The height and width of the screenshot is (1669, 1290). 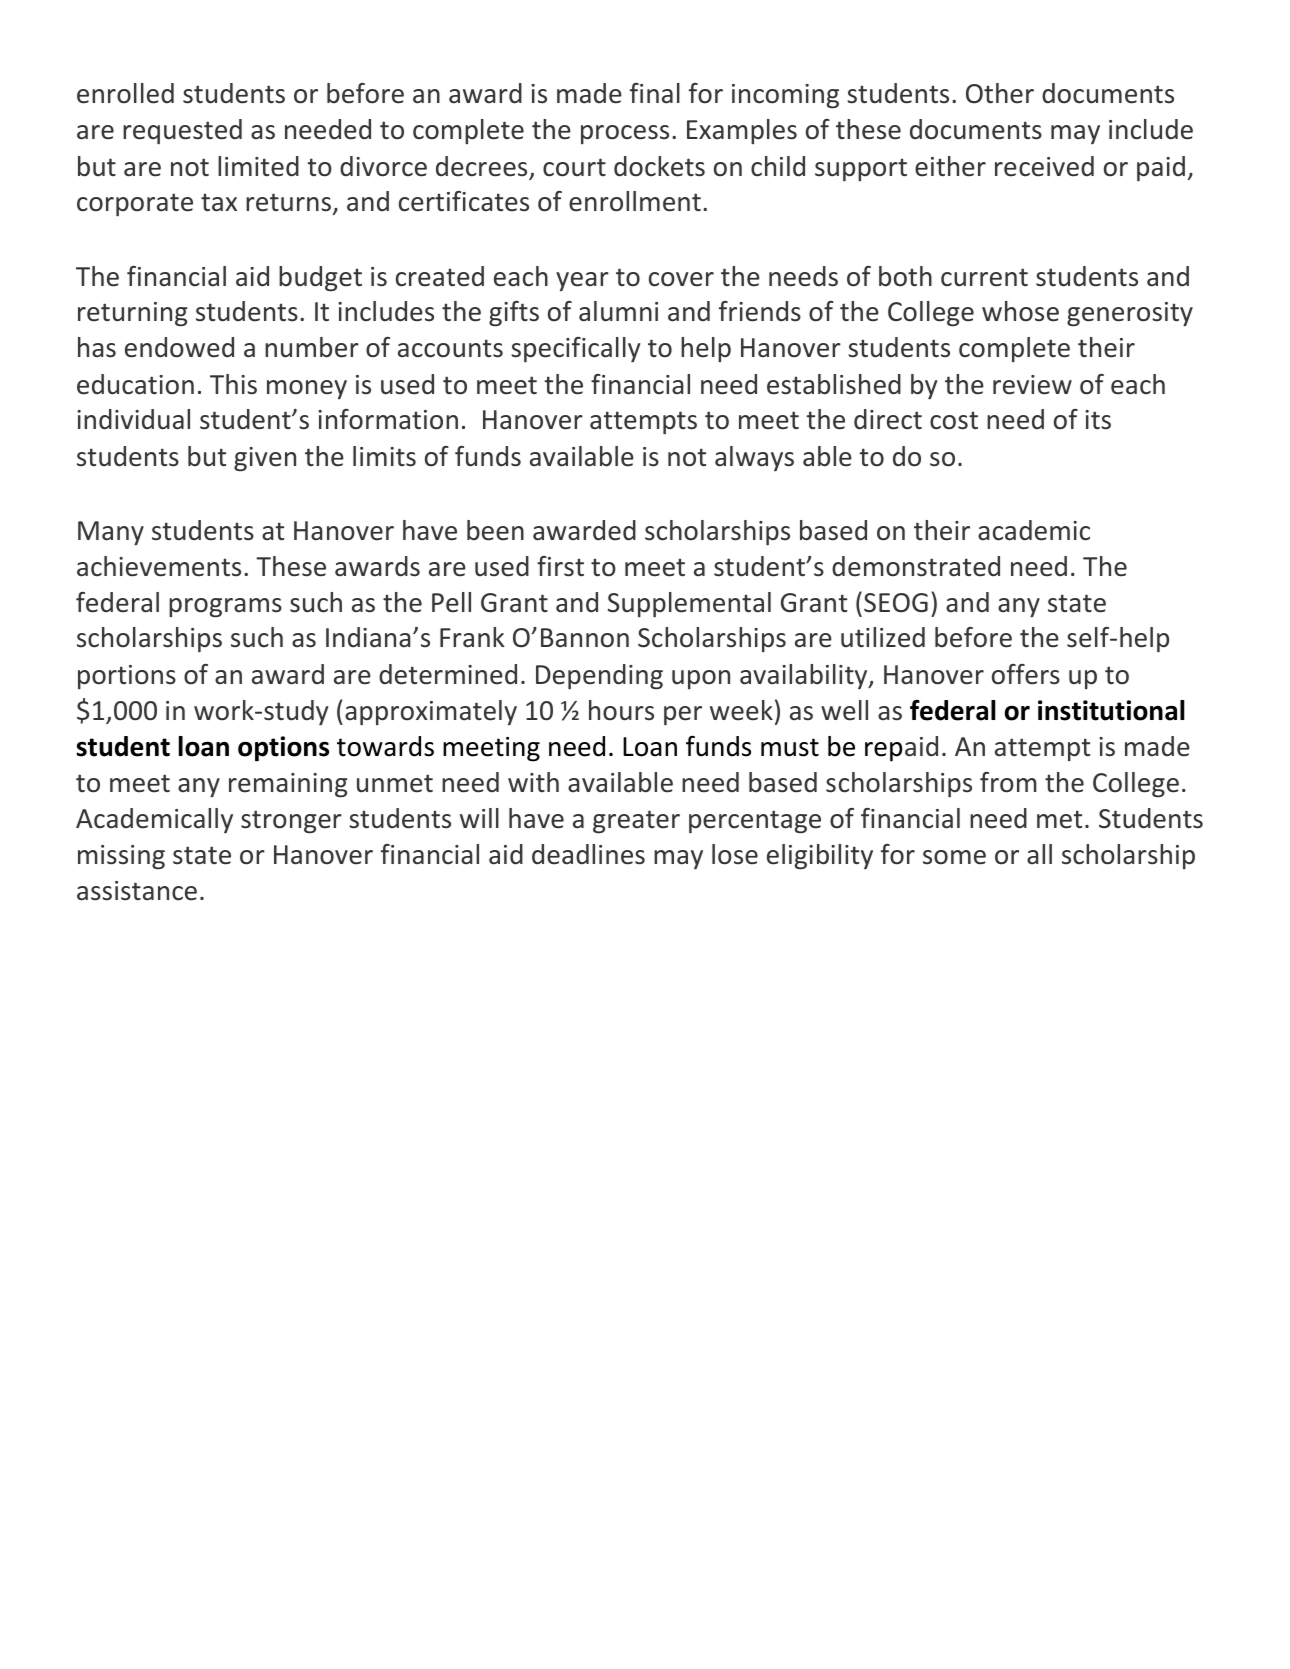 What do you see at coordinates (265, 459) in the screenshot?
I see `given` at bounding box center [265, 459].
